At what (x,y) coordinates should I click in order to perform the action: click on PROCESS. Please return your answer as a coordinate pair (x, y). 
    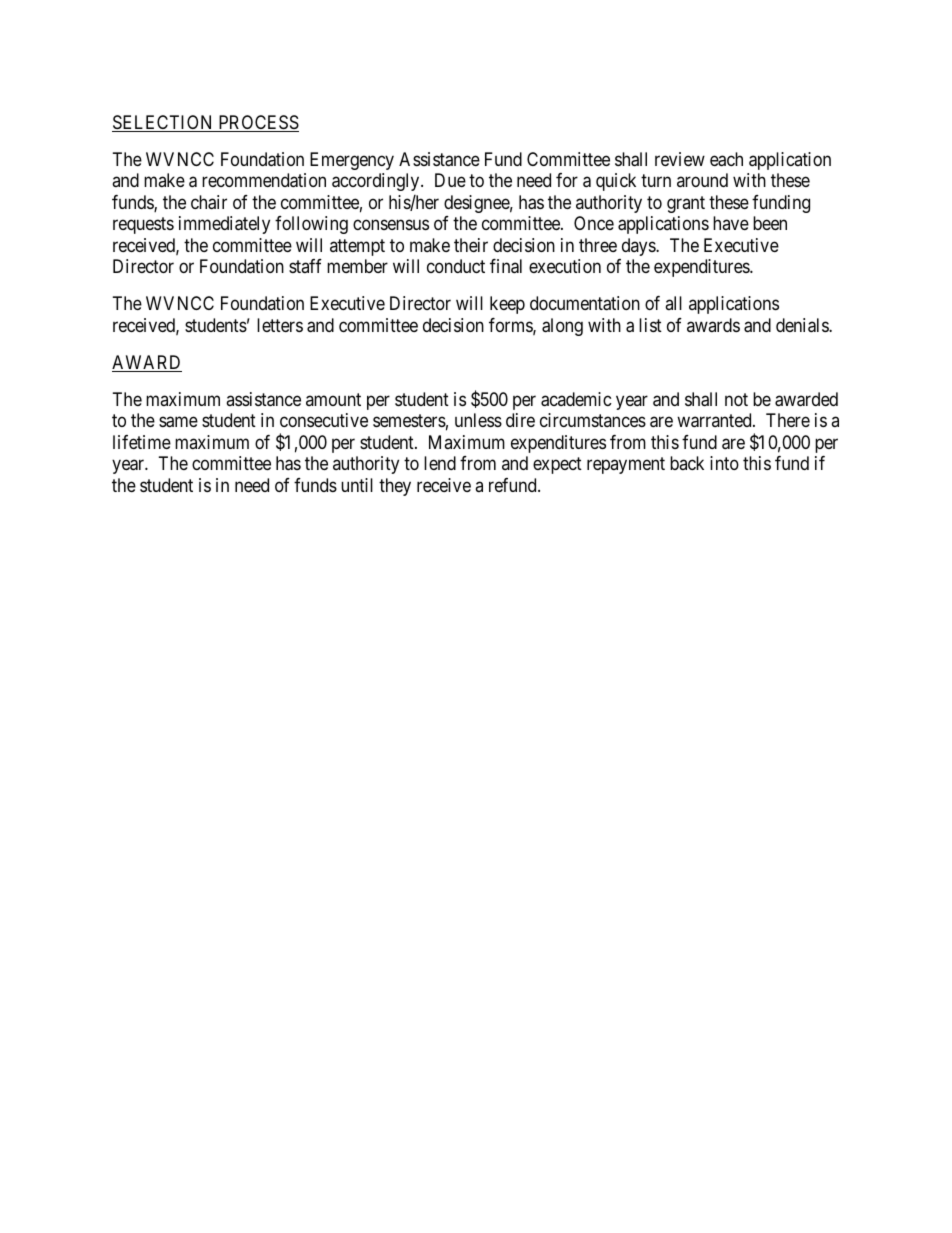
    Looking at the image, I should click on (257, 123).
